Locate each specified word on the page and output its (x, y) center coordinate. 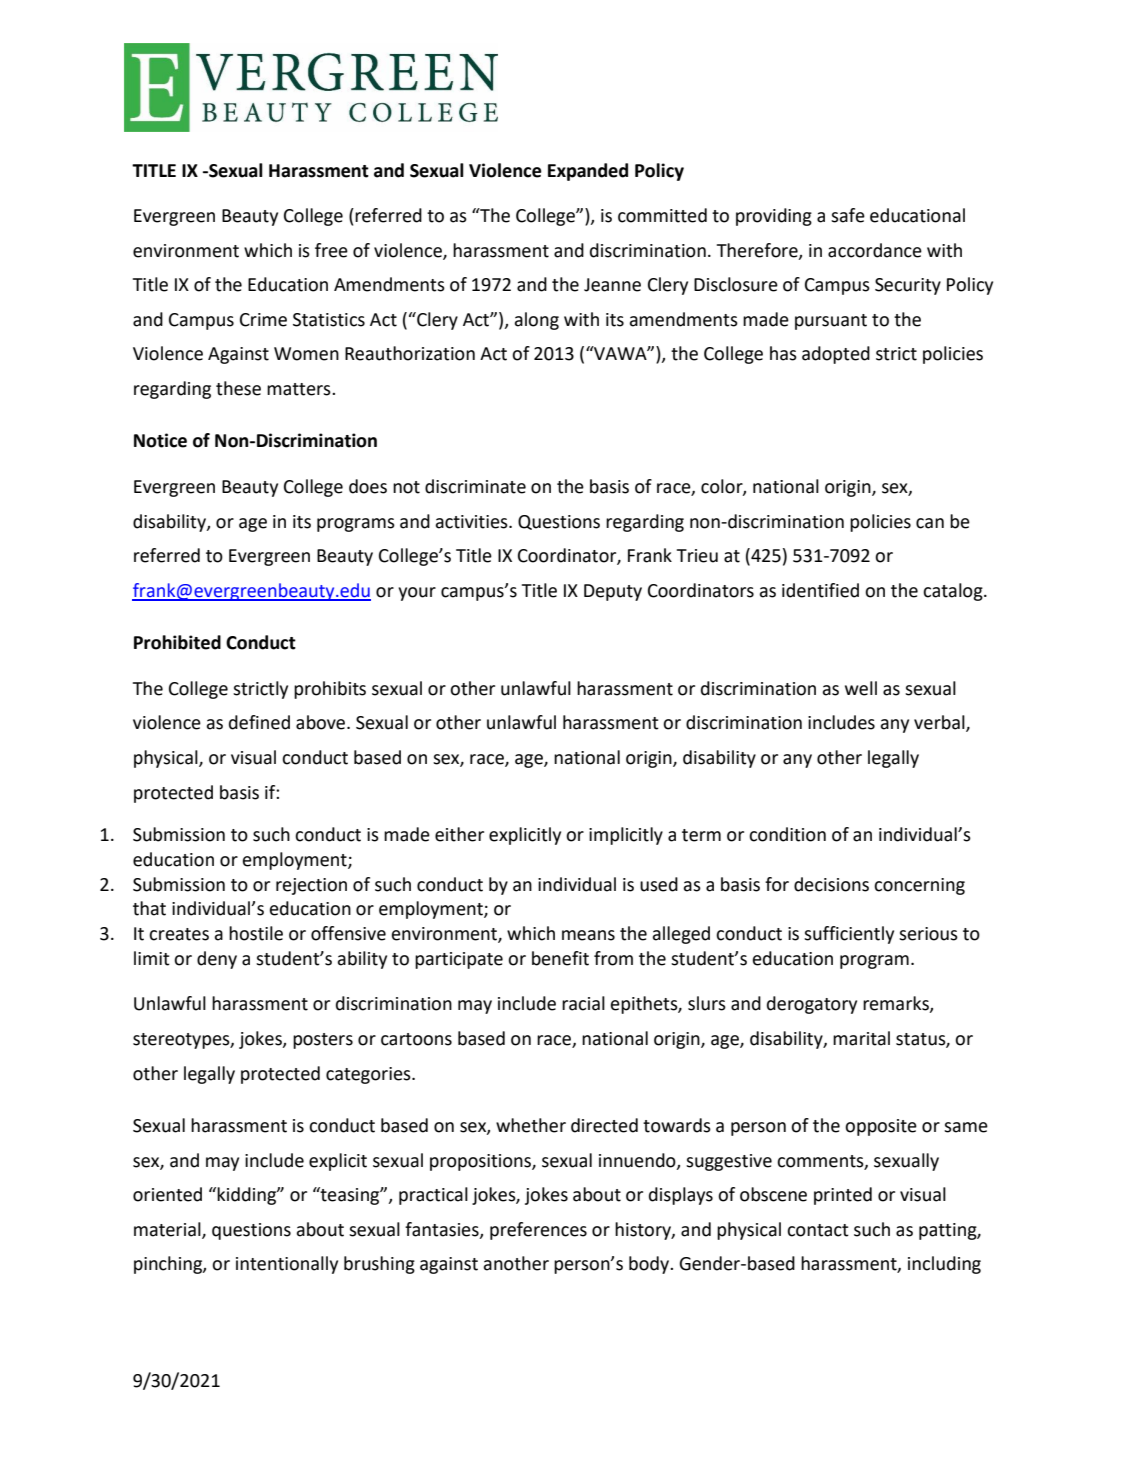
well (861, 688)
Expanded (588, 172)
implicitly (626, 836)
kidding (247, 1196)
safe (848, 215)
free (331, 250)
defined (259, 722)
